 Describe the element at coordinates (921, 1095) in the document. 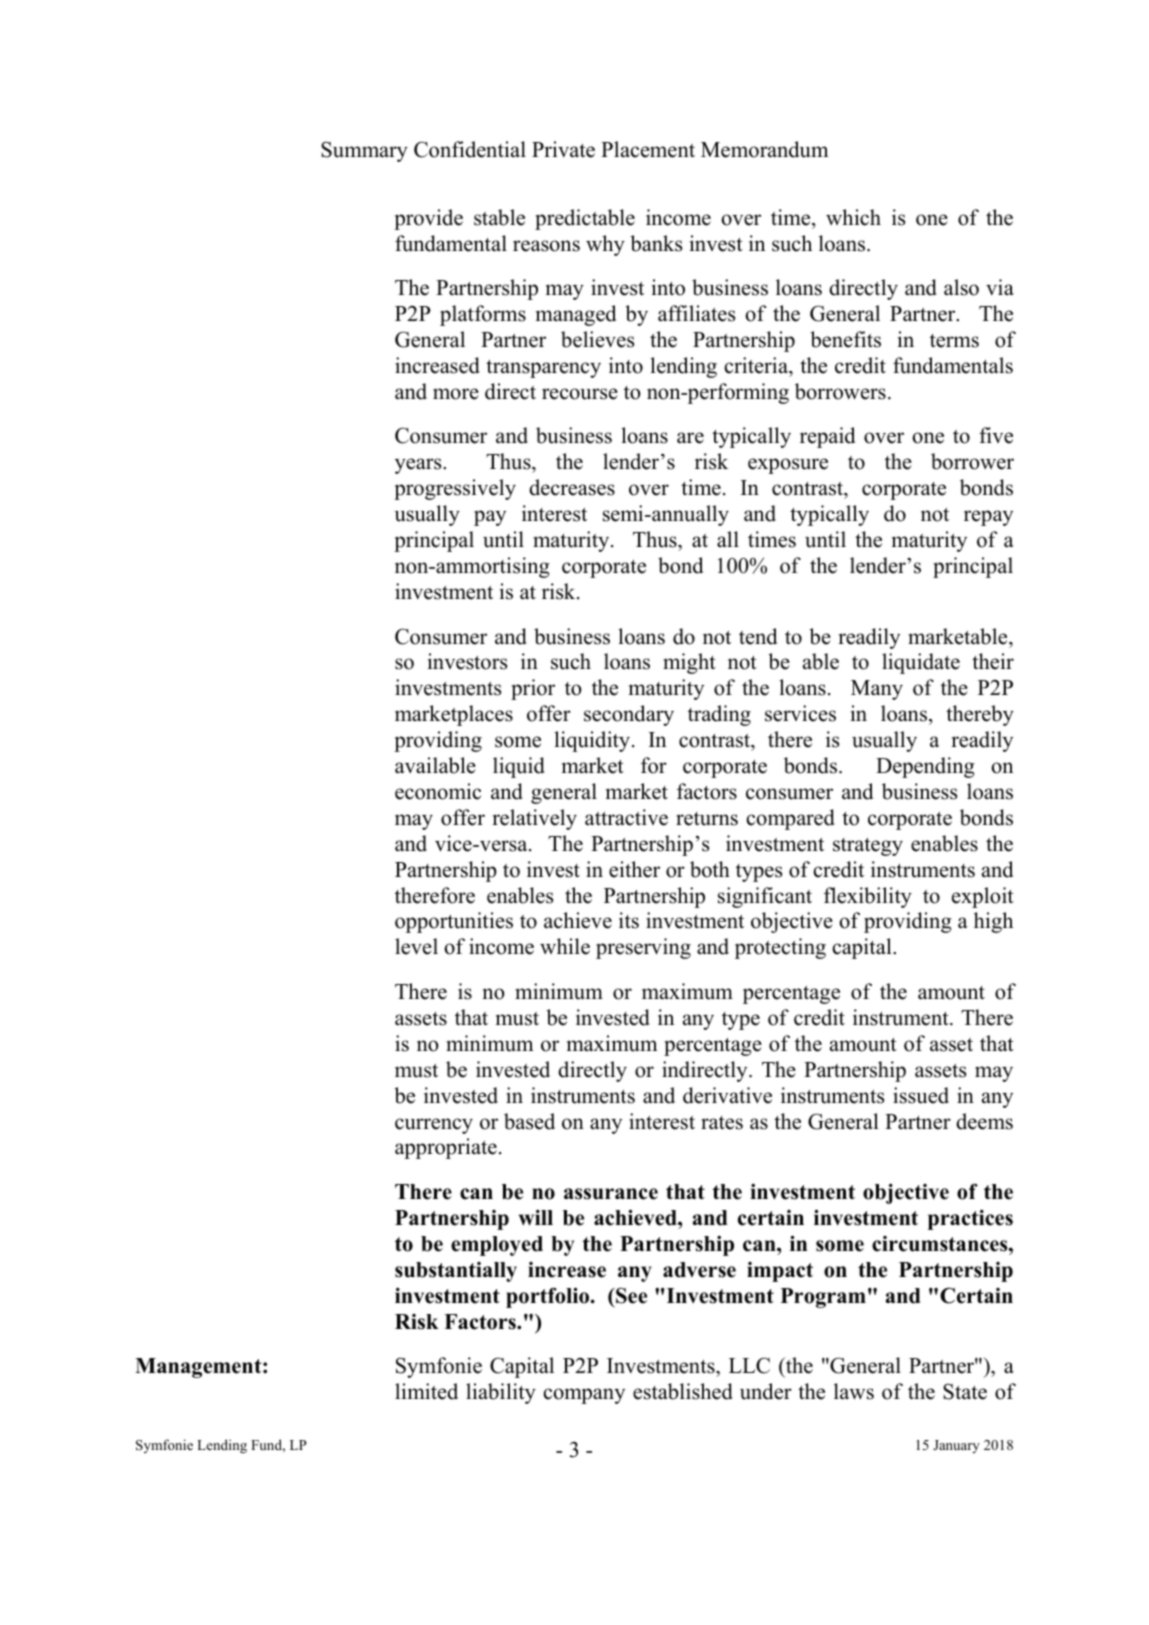

I see `issued` at that location.
